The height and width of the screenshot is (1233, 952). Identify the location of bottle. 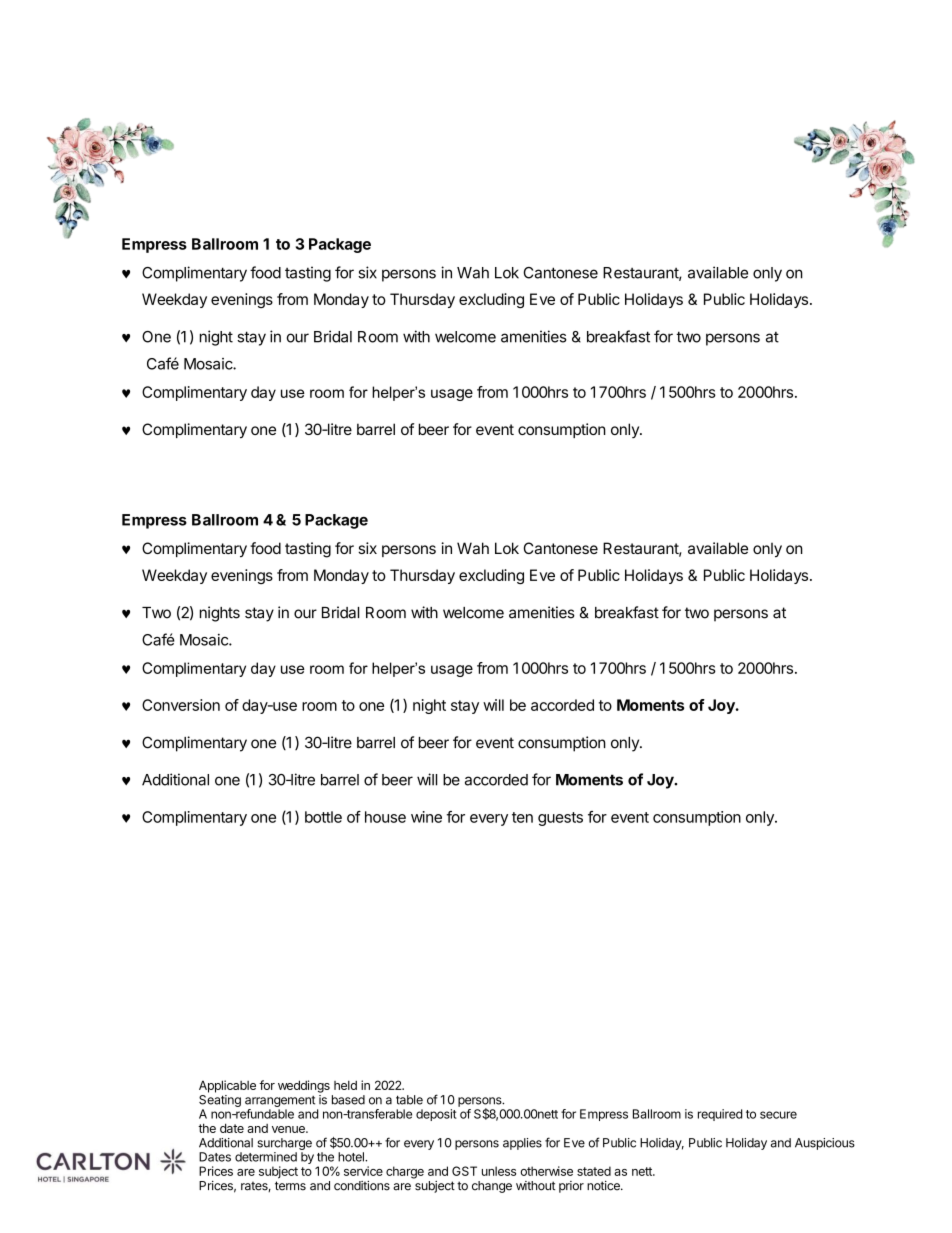
(323, 817).
